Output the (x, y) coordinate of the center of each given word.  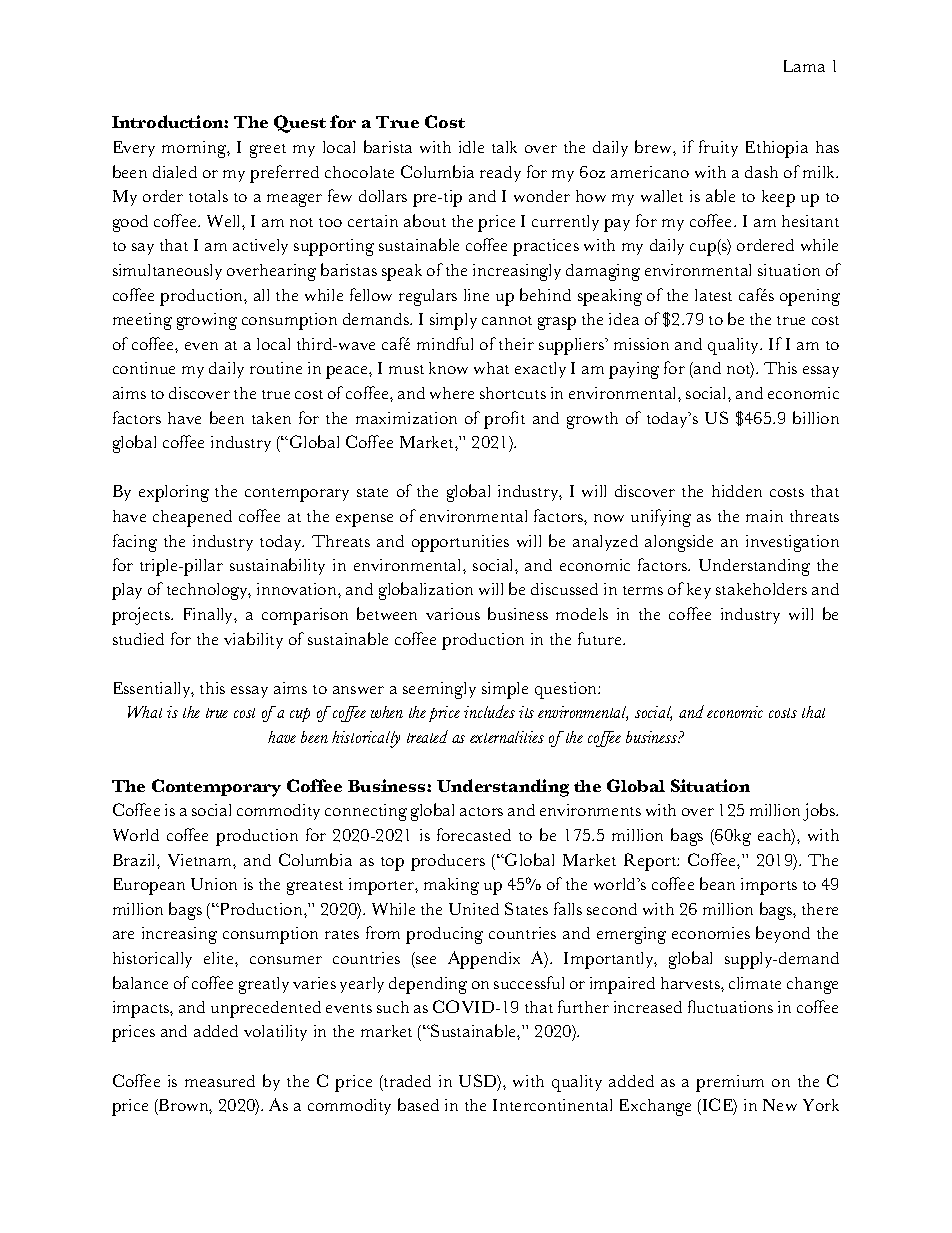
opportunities (460, 543)
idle (471, 147)
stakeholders (761, 589)
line (476, 295)
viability (253, 640)
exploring (174, 493)
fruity (718, 148)
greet (268, 151)
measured (220, 1081)
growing (207, 321)
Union (214, 884)
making (451, 886)
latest (713, 295)
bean (717, 883)
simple (505, 690)
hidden (737, 491)
